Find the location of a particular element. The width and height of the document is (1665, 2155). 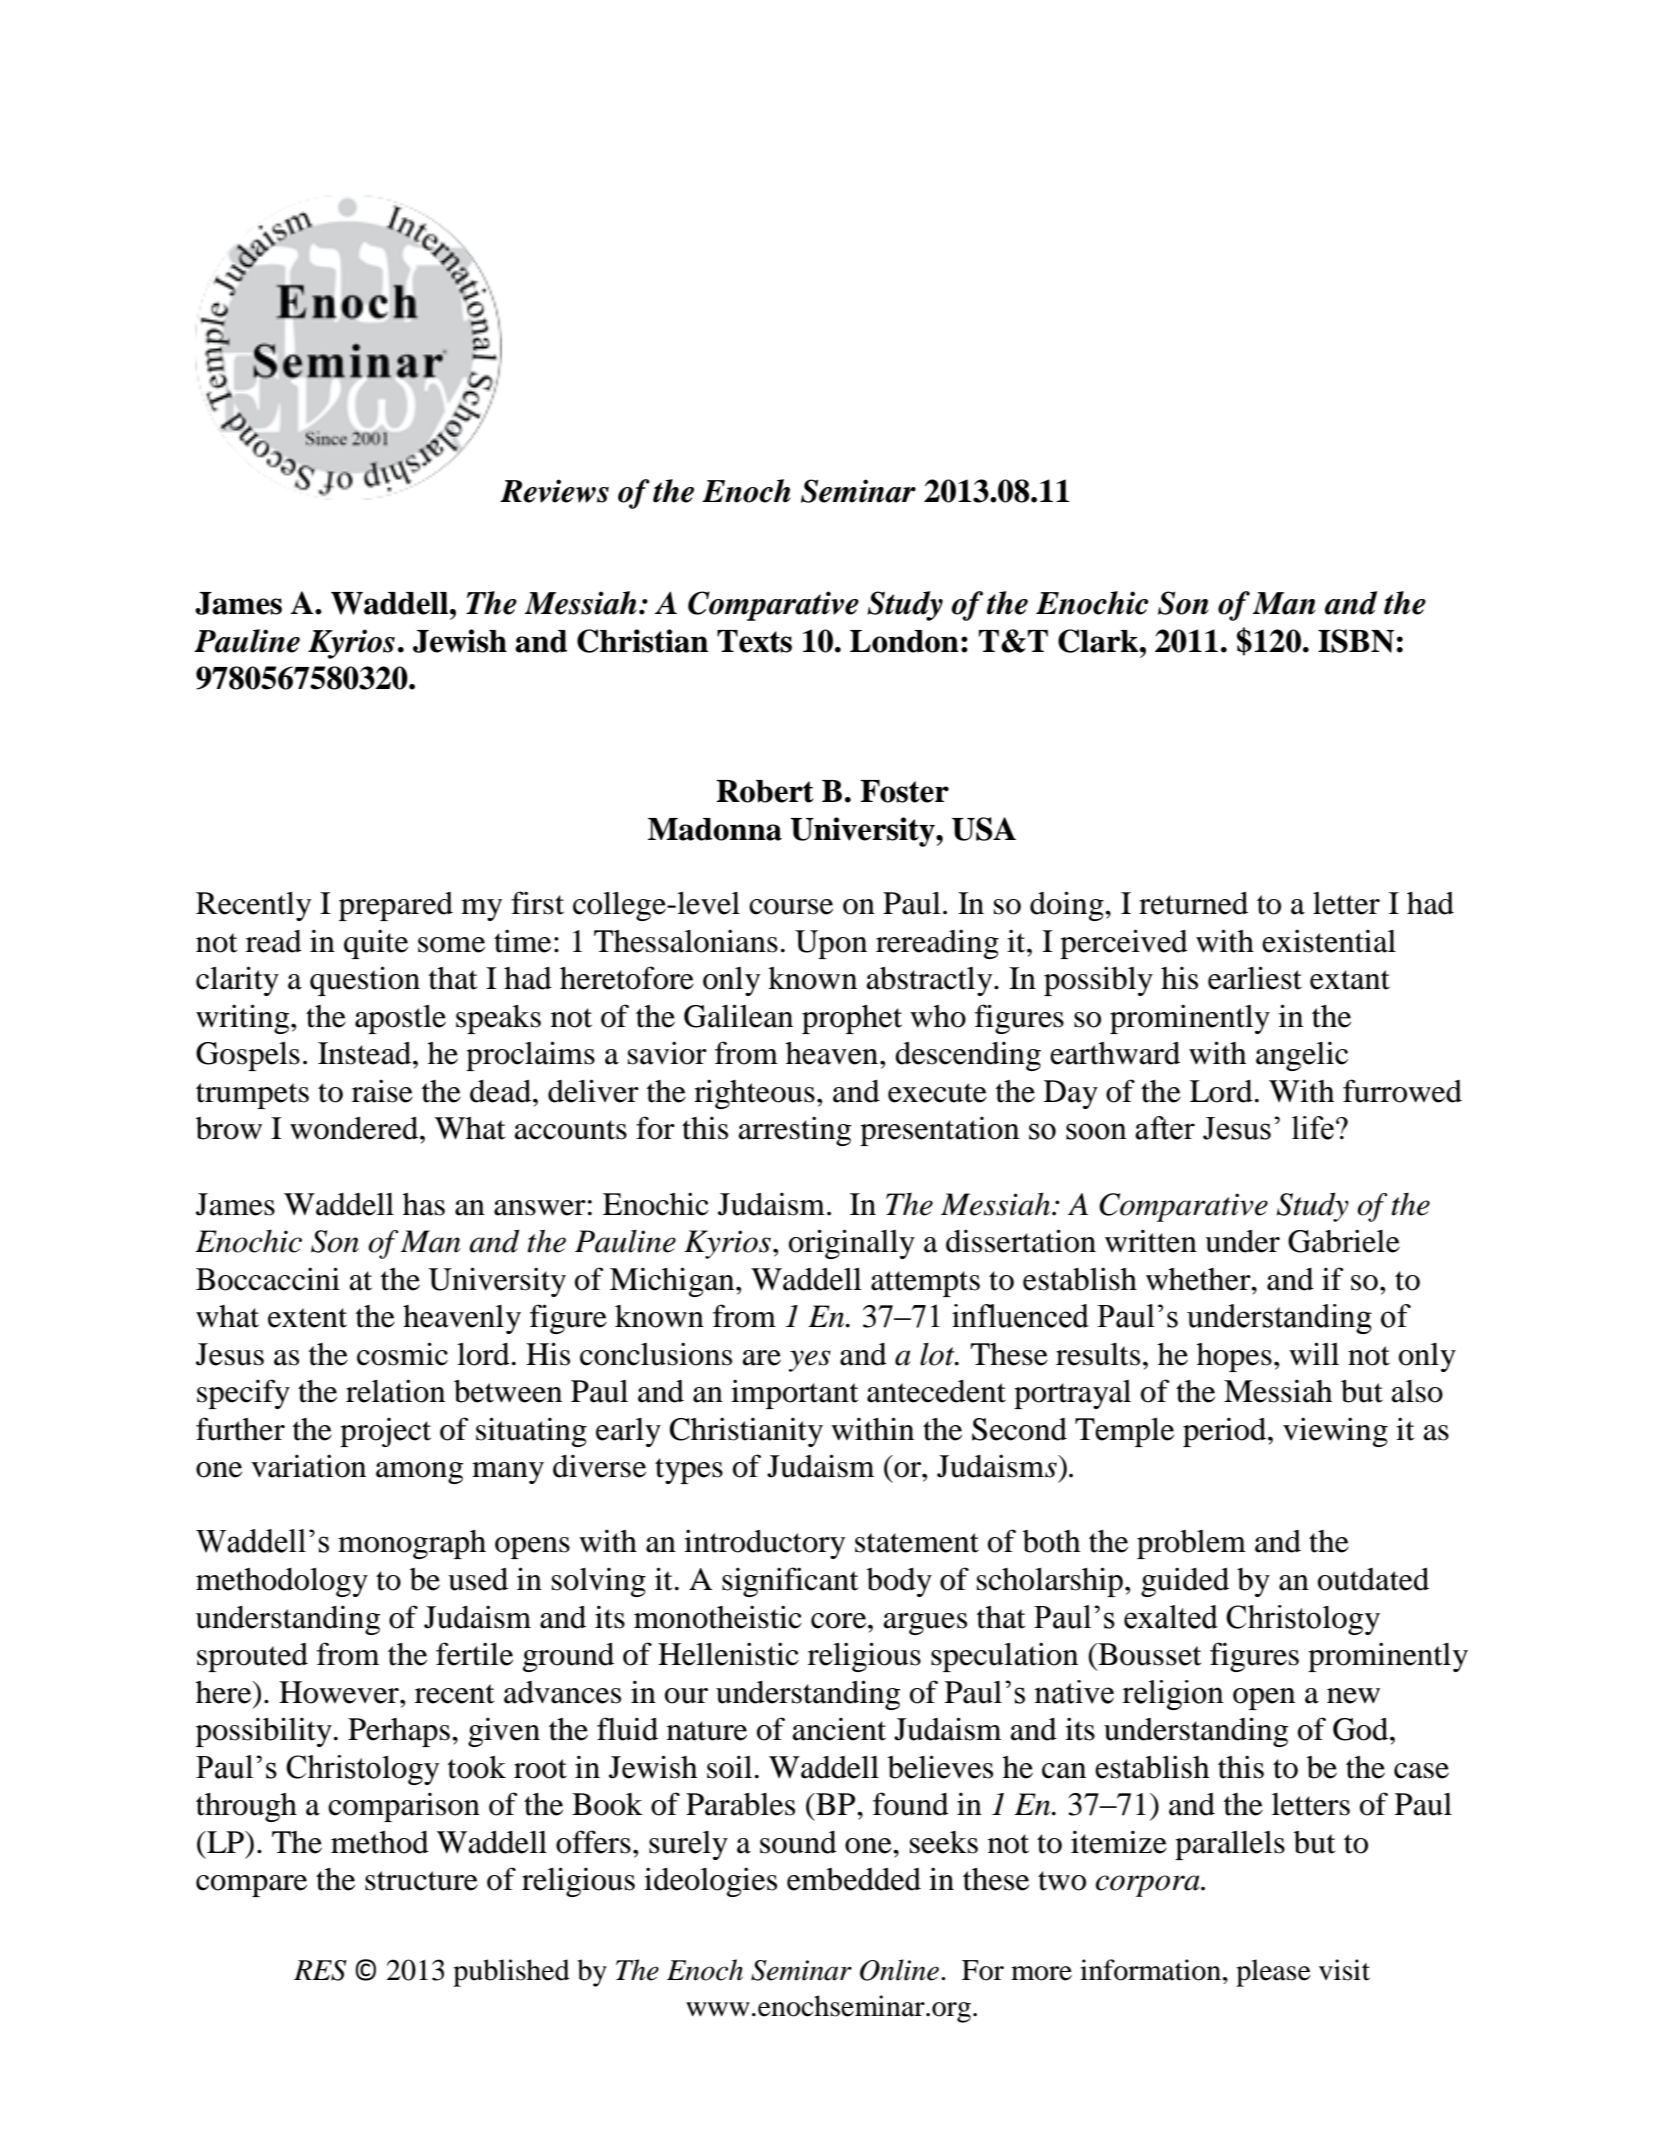

Gabriele is located at coordinates (1344, 1241).
